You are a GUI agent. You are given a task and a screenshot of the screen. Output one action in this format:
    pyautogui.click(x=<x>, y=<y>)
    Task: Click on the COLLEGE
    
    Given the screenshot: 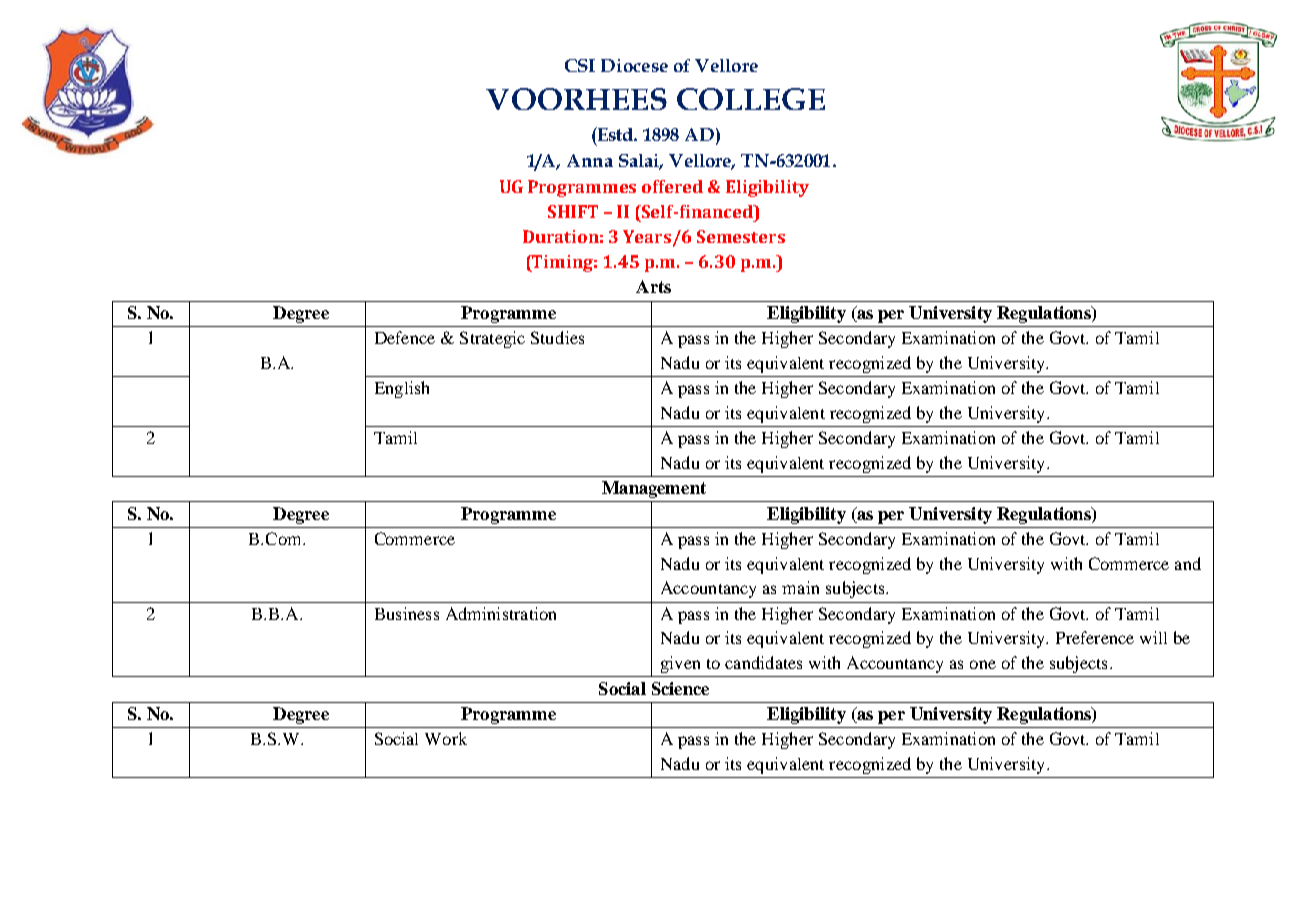 What is the action you would take?
    pyautogui.click(x=751, y=99)
